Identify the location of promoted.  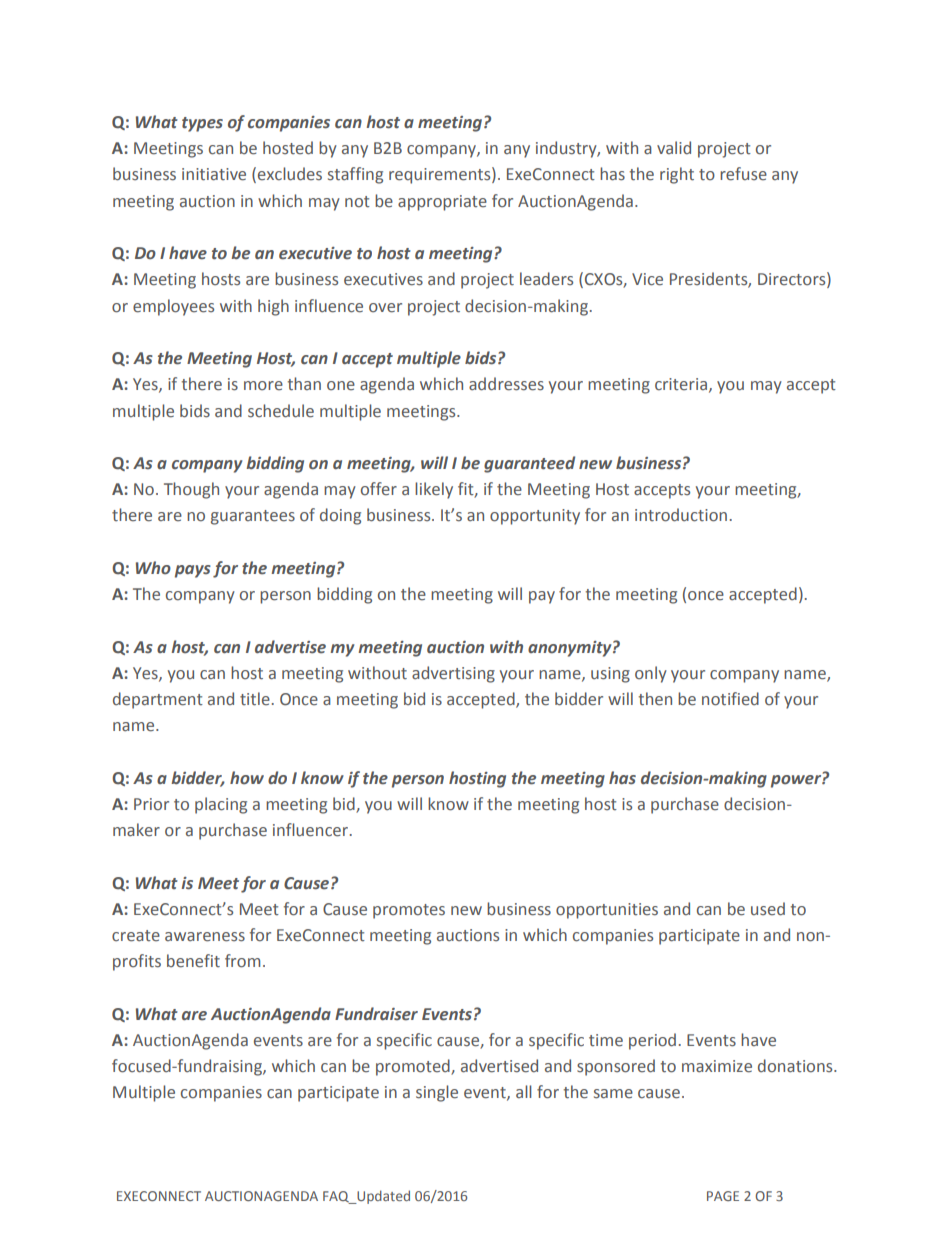
(414, 1067).
